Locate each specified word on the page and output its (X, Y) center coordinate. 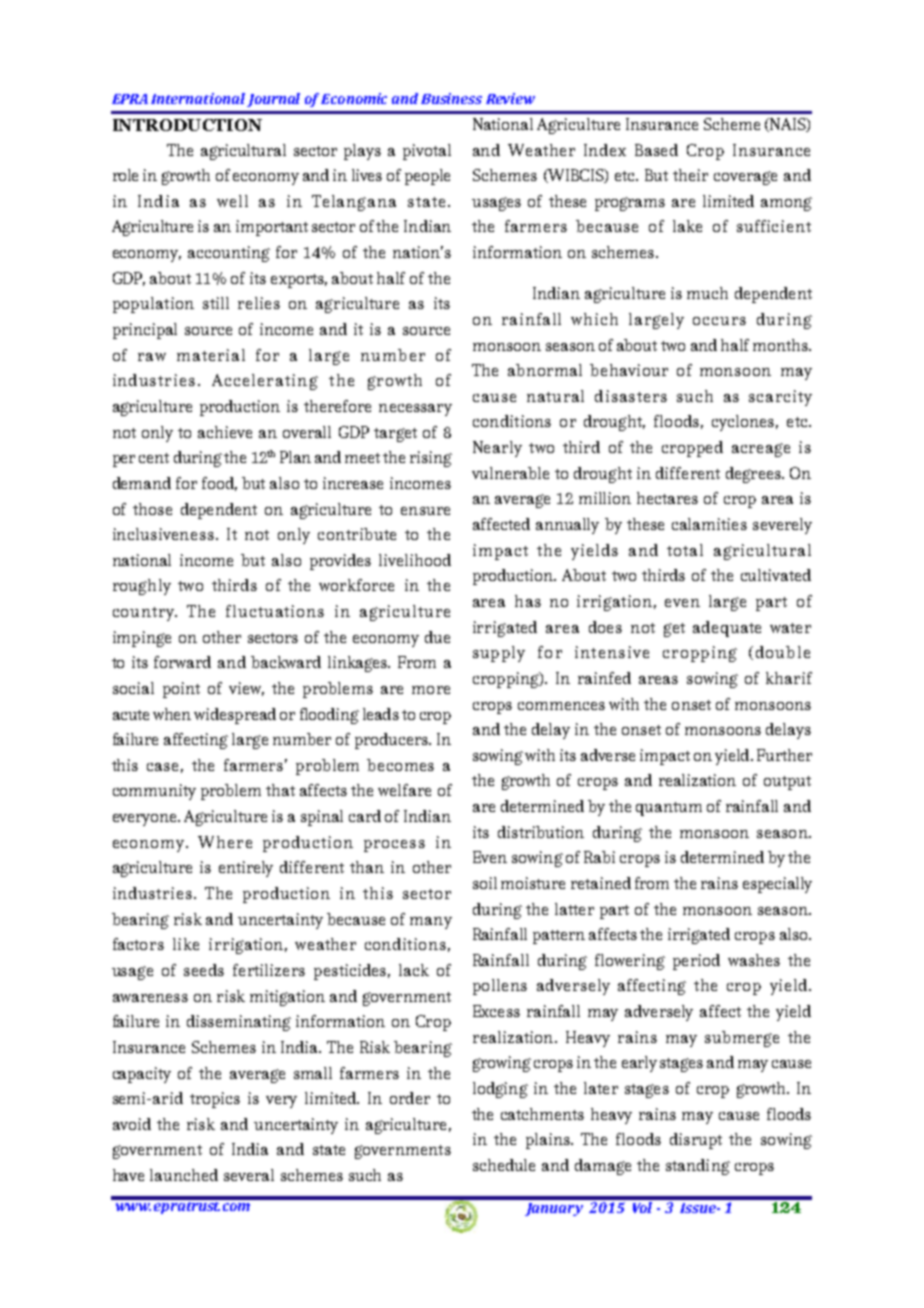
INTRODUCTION (187, 125)
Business (451, 98)
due (437, 637)
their (690, 175)
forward (182, 662)
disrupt (696, 1141)
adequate (727, 629)
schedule (504, 1165)
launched (184, 1175)
